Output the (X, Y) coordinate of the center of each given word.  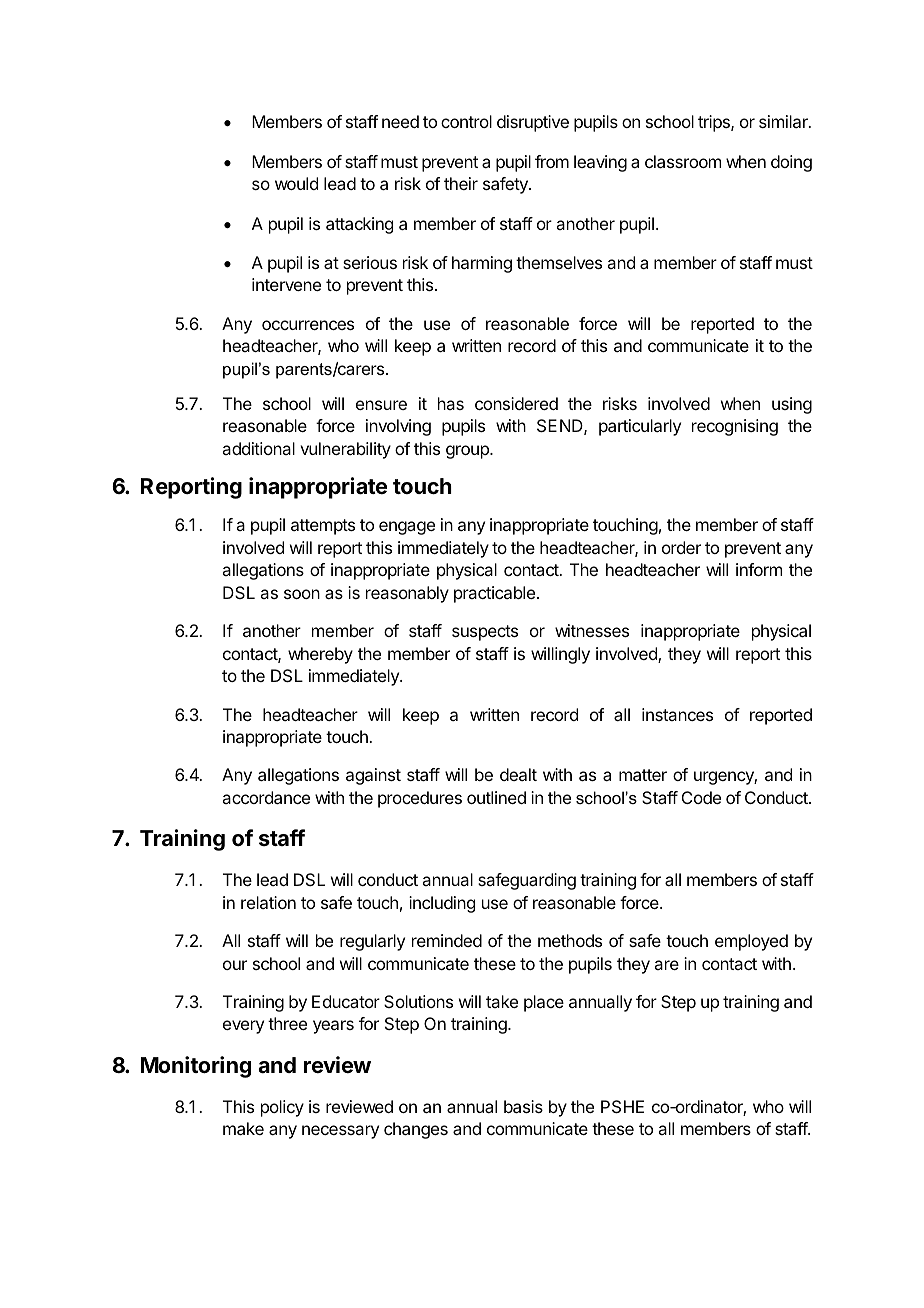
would (296, 183)
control (466, 121)
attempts (323, 527)
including (442, 904)
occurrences (308, 325)
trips (715, 123)
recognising (735, 427)
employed (751, 942)
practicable (494, 594)
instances (677, 714)
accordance (266, 797)
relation (268, 902)
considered (516, 403)
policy (282, 1108)
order (681, 547)
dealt (518, 774)
